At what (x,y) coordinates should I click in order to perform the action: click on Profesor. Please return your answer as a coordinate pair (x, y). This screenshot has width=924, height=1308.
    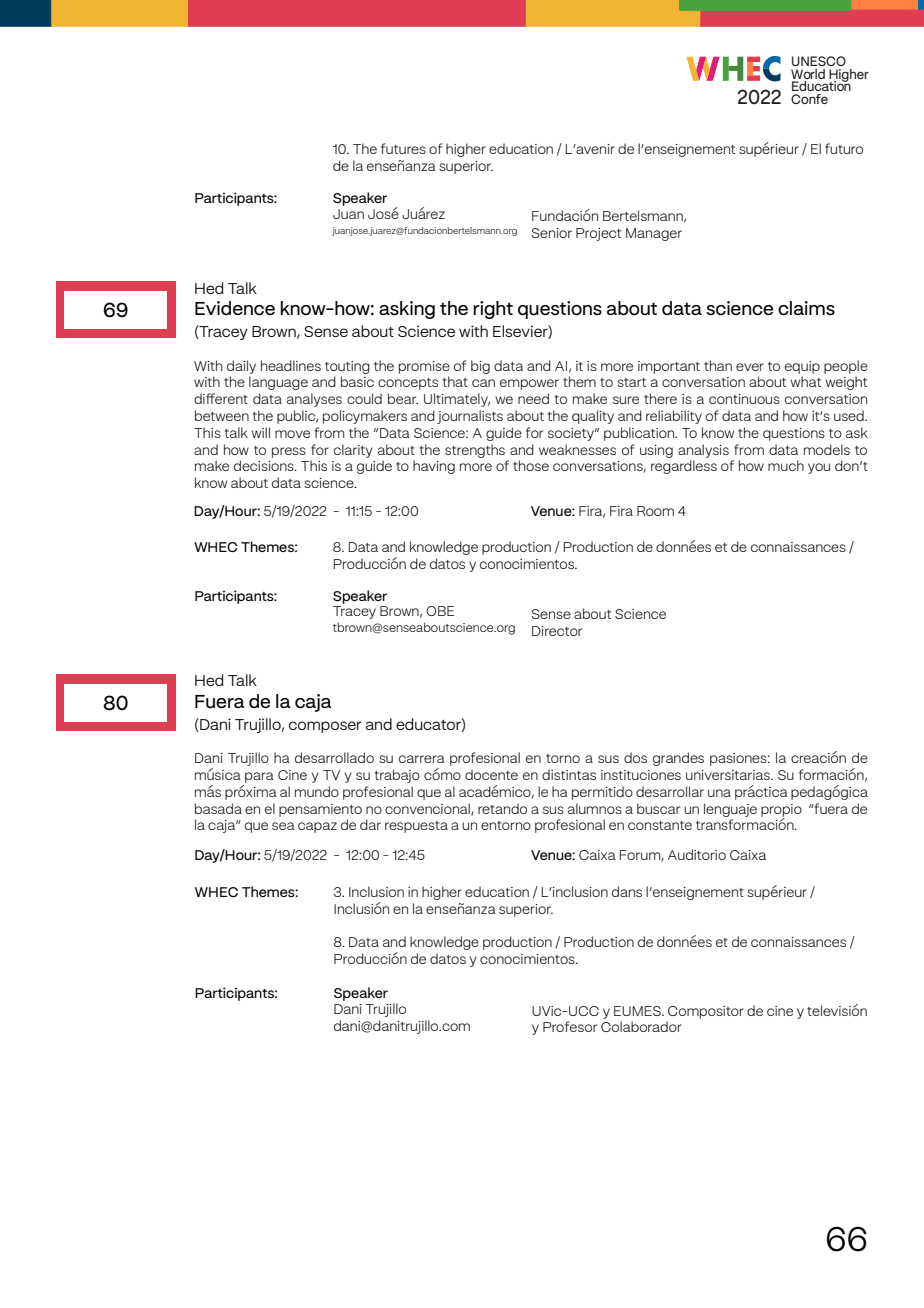
    Looking at the image, I should click on (570, 1026).
